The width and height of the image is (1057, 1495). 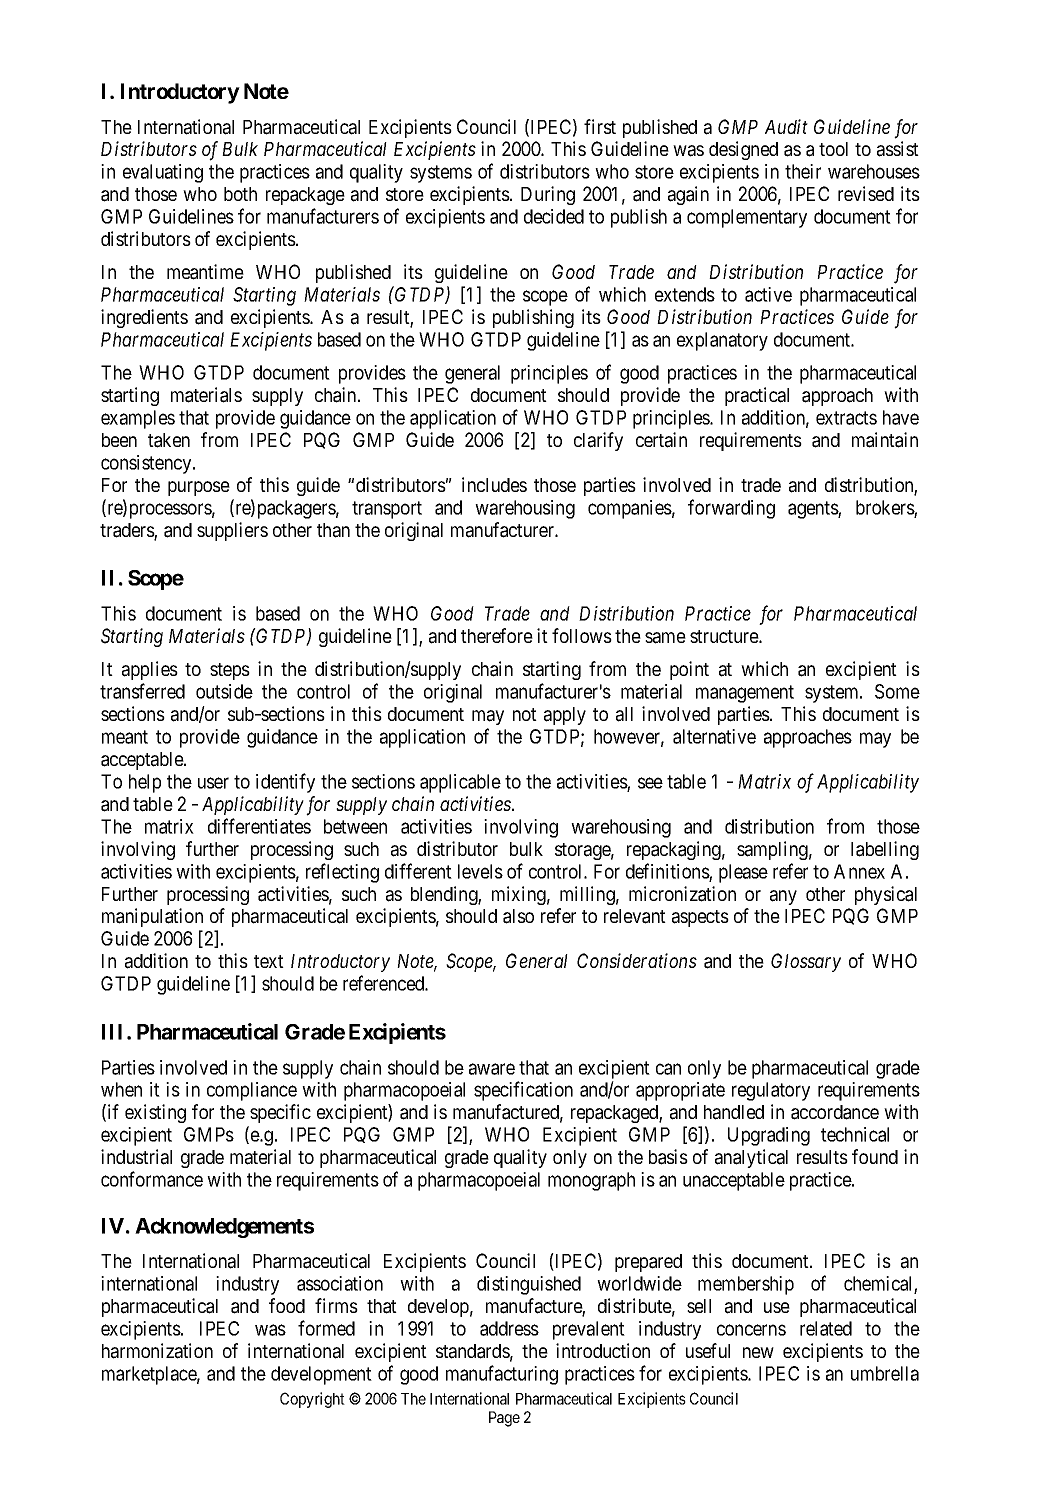 I want to click on agents, so click(x=813, y=510).
